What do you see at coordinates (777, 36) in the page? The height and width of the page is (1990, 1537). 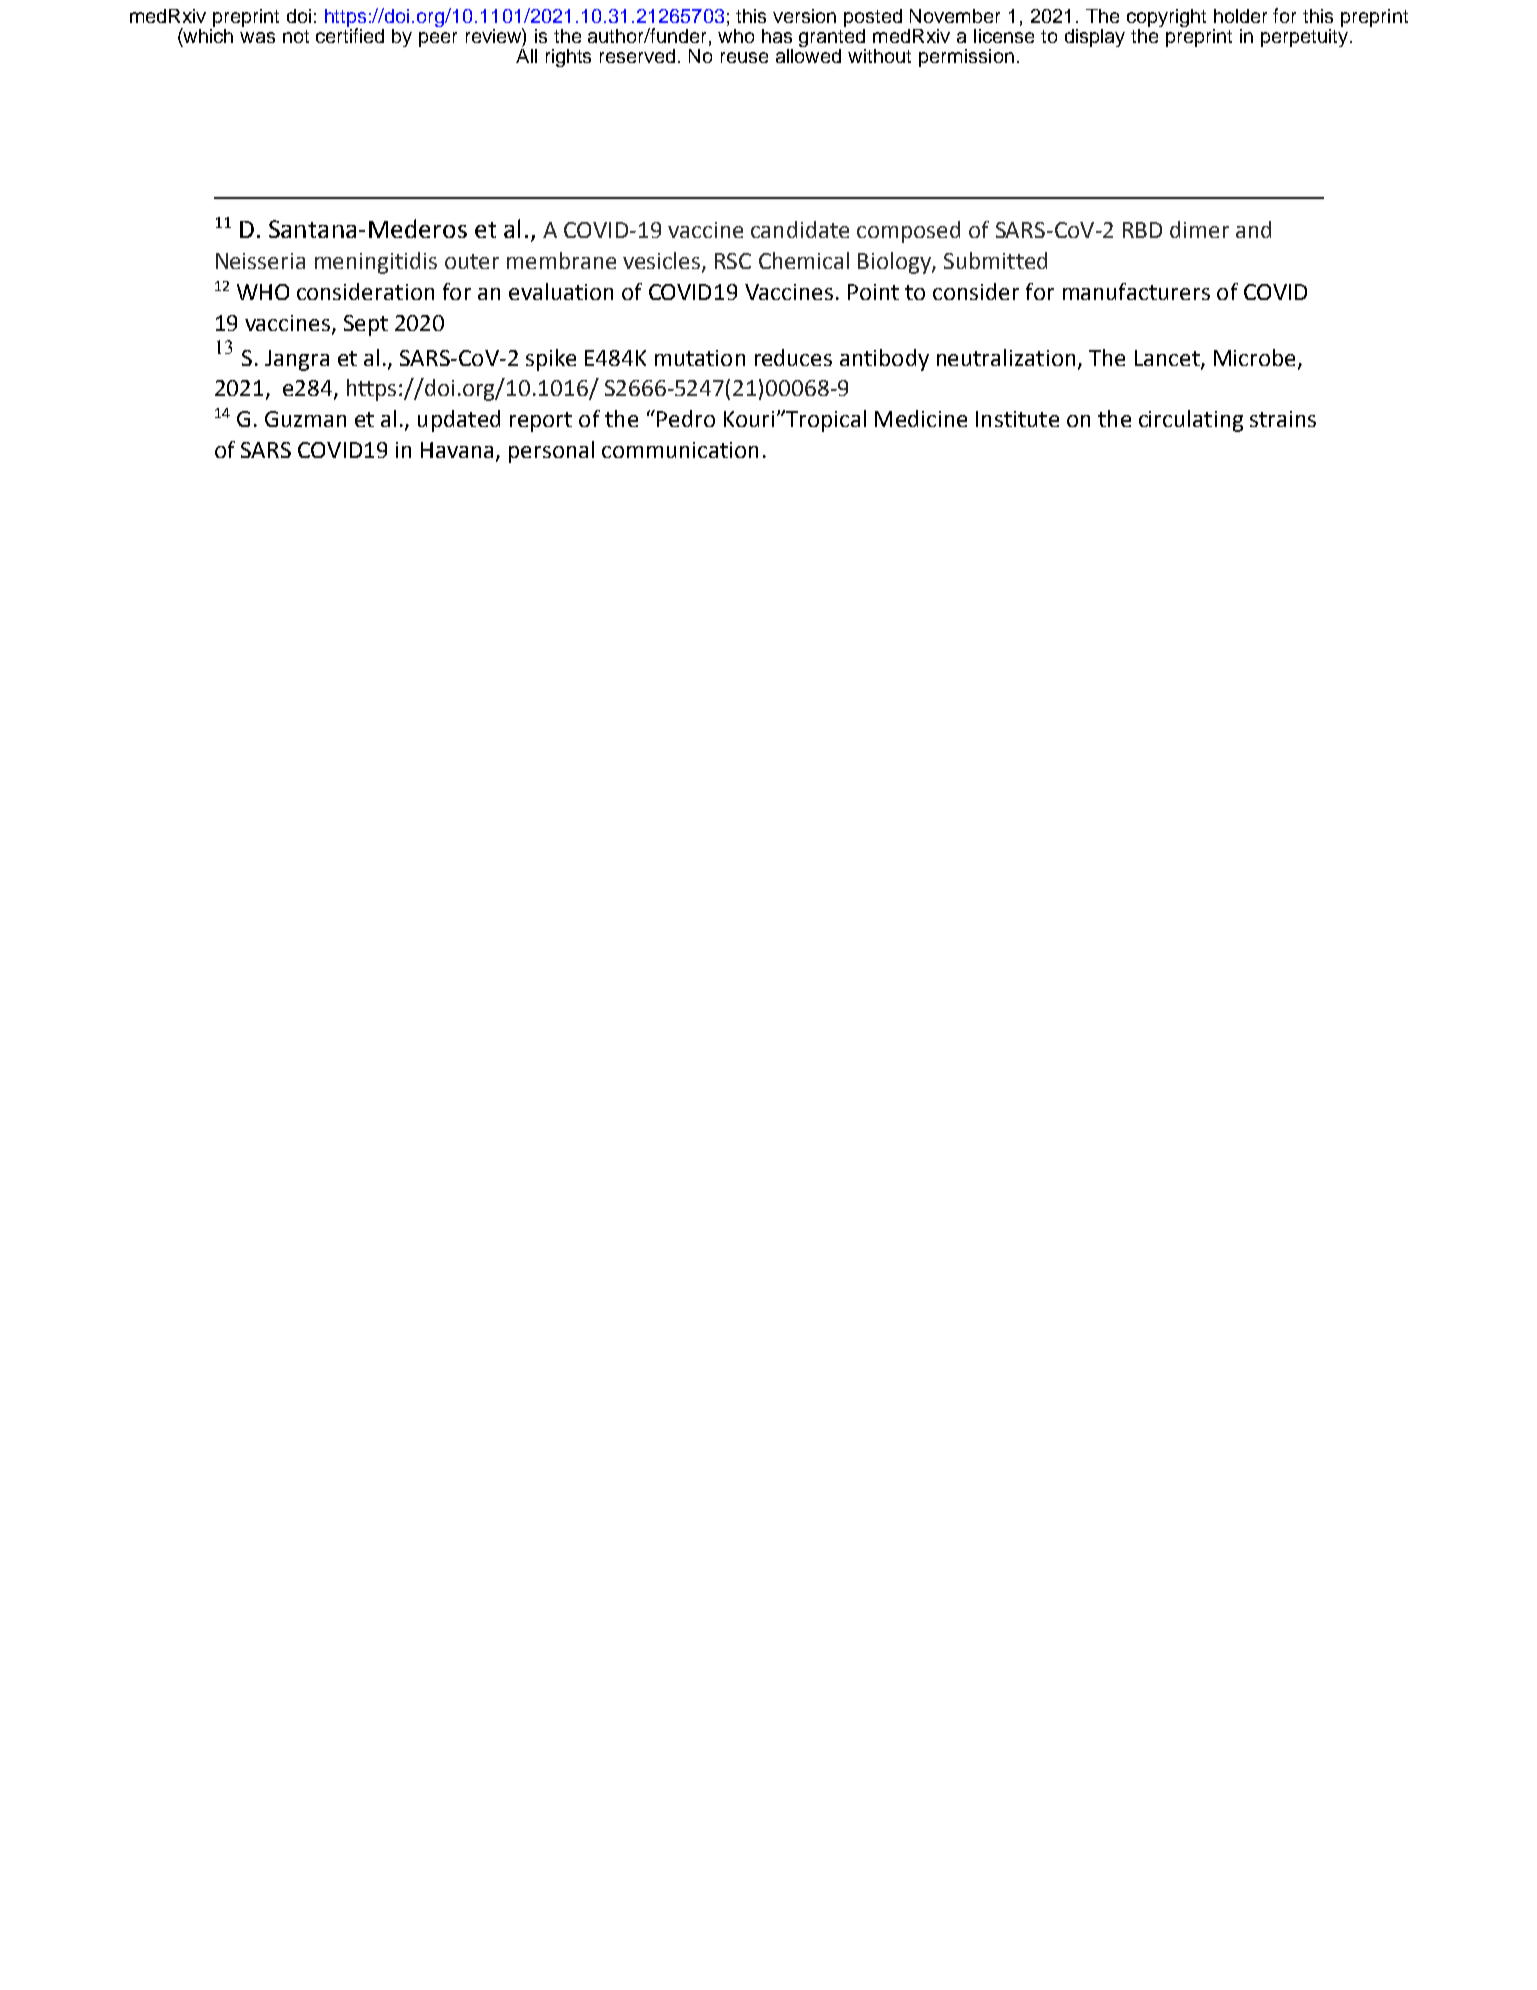 I see `has` at bounding box center [777, 36].
